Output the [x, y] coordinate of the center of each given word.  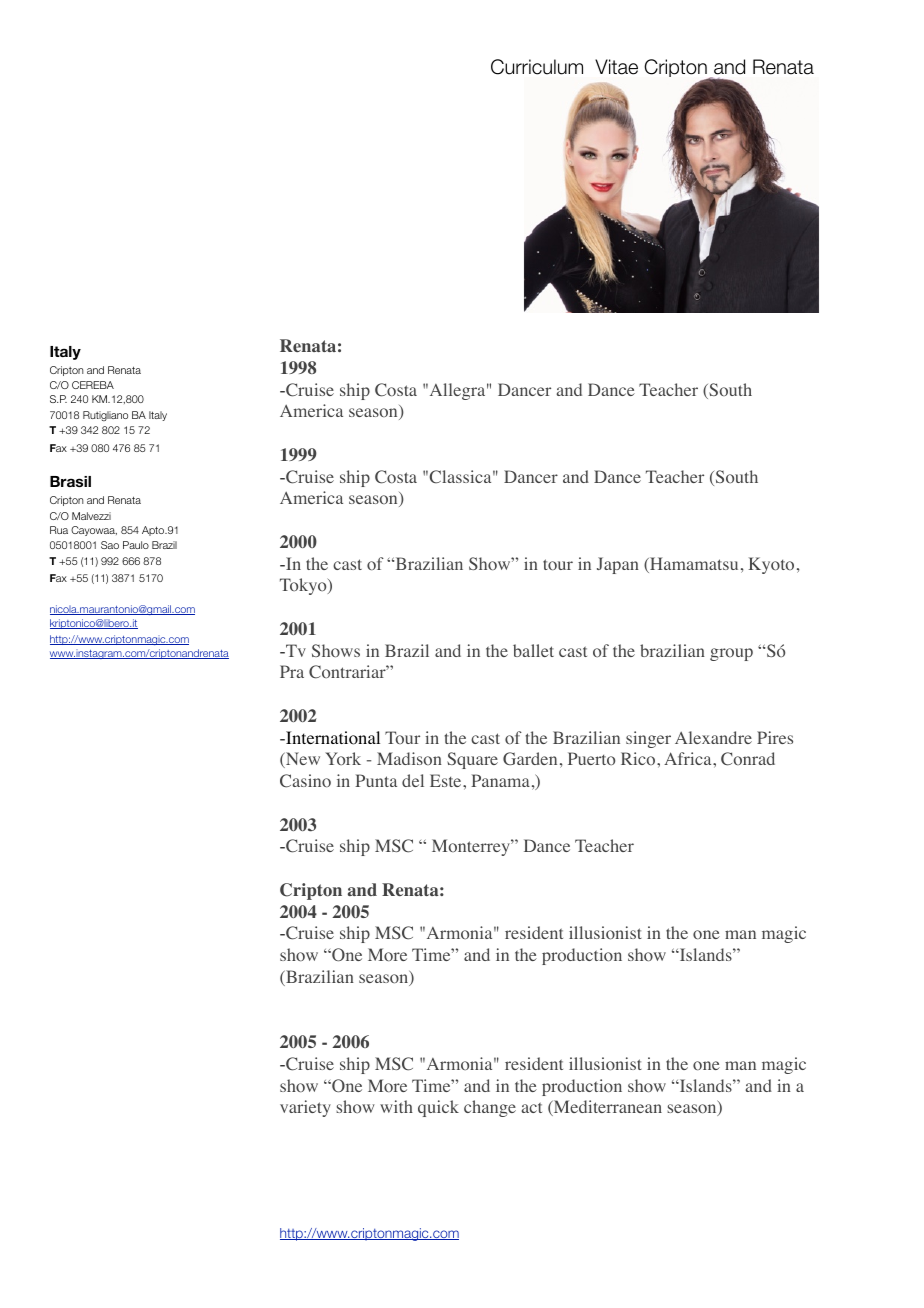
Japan [618, 565]
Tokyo [304, 586]
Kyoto [771, 565]
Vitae [616, 67]
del [413, 780]
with [396, 1106]
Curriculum [537, 67]
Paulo [136, 545]
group [731, 654]
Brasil [70, 481]
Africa [689, 758]
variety [305, 1108]
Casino [305, 781]
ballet [533, 650]
